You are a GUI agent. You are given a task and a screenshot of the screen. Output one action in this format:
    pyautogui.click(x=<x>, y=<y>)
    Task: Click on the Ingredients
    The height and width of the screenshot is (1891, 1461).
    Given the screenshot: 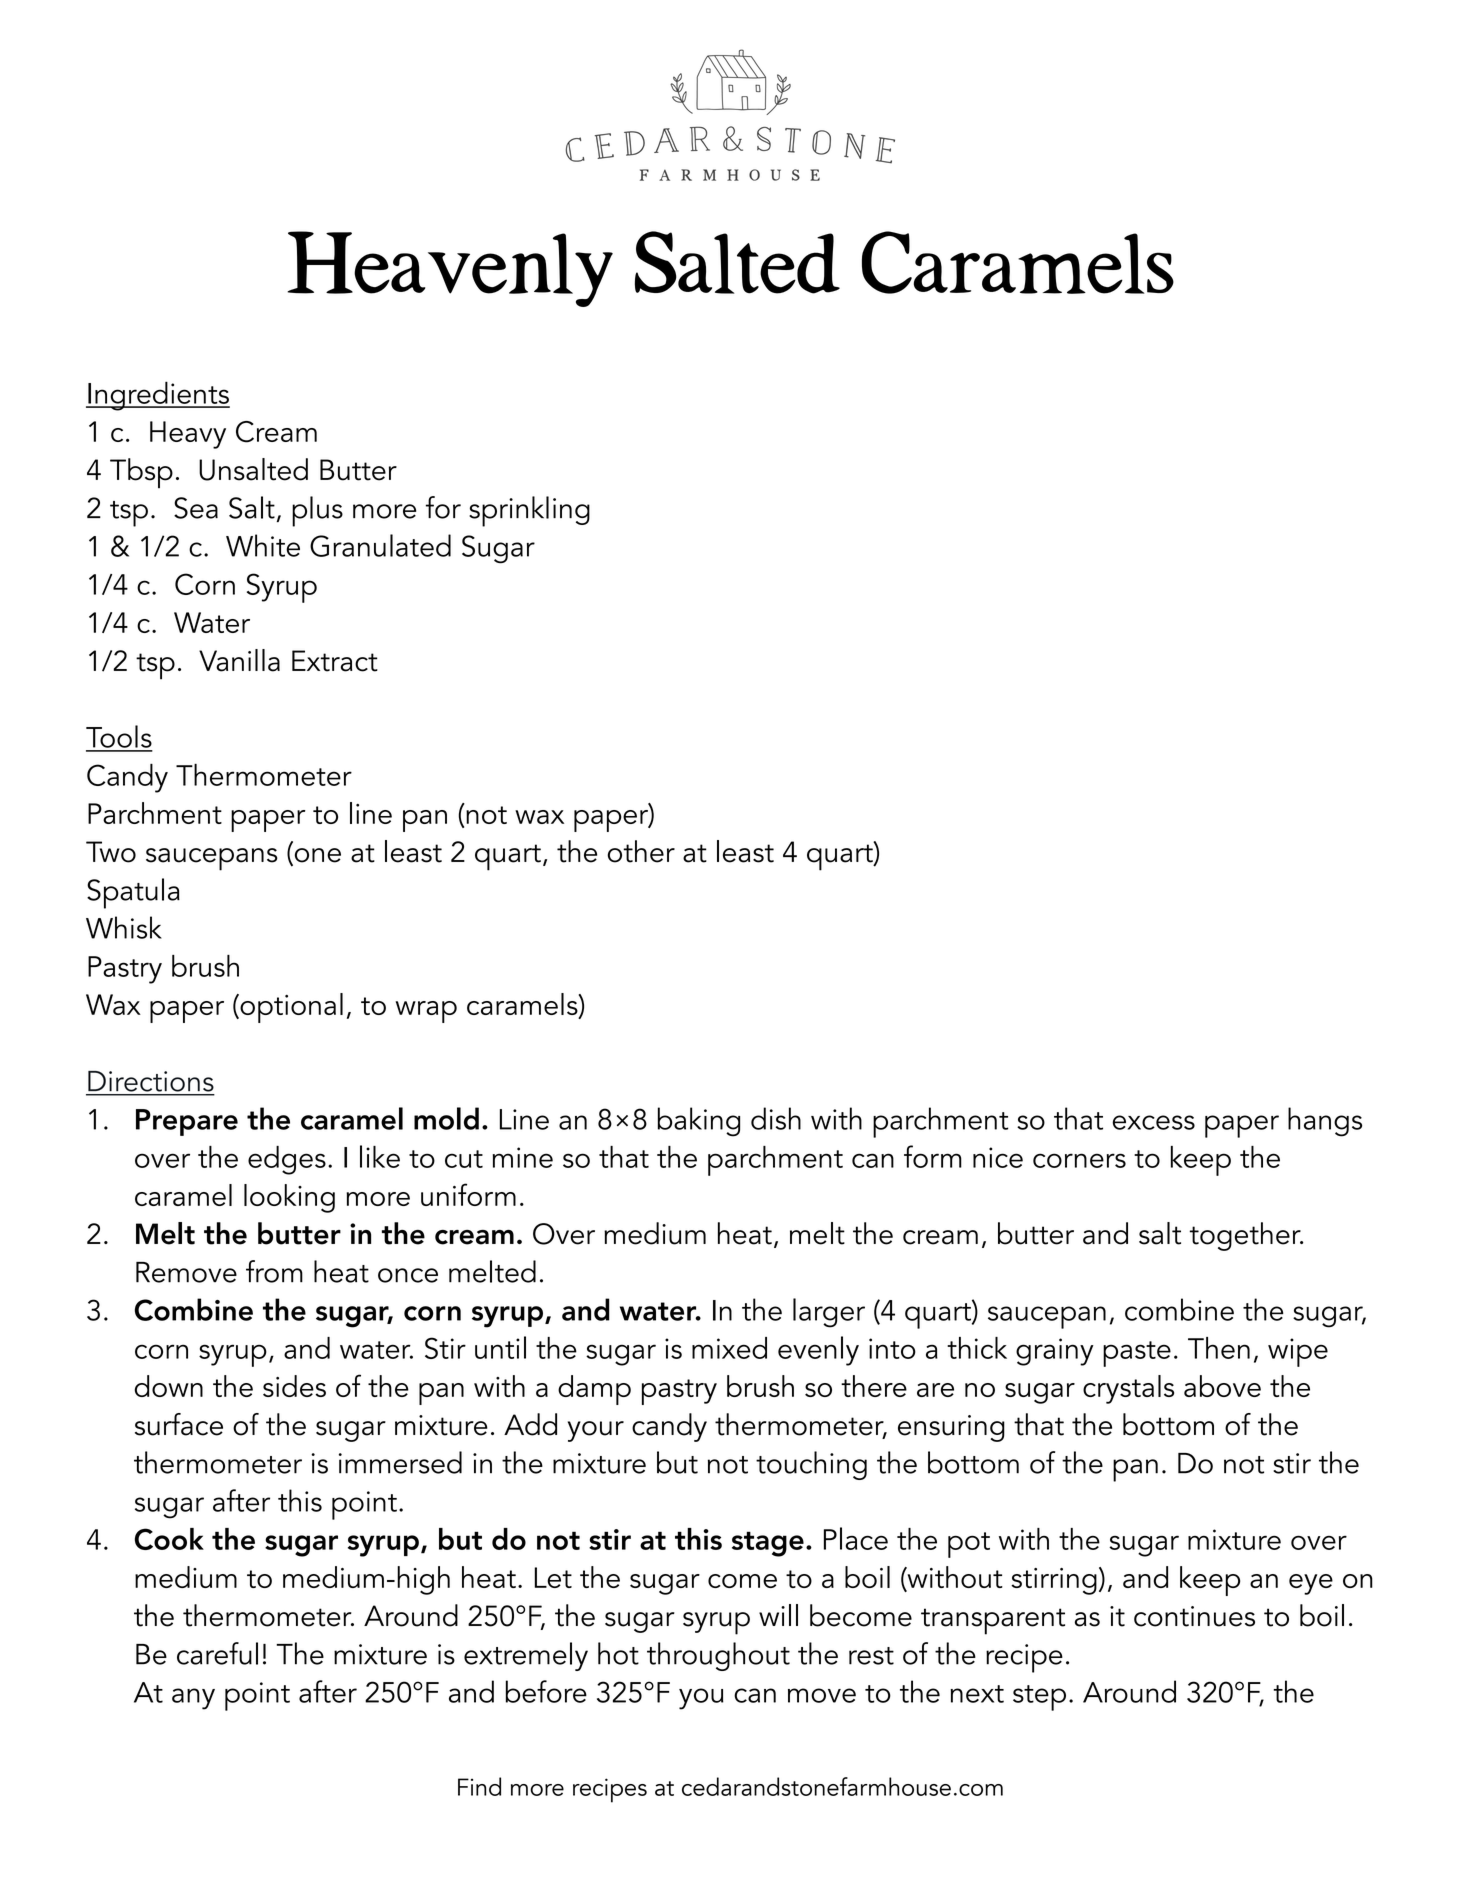 What is the action you would take?
    pyautogui.click(x=158, y=396)
